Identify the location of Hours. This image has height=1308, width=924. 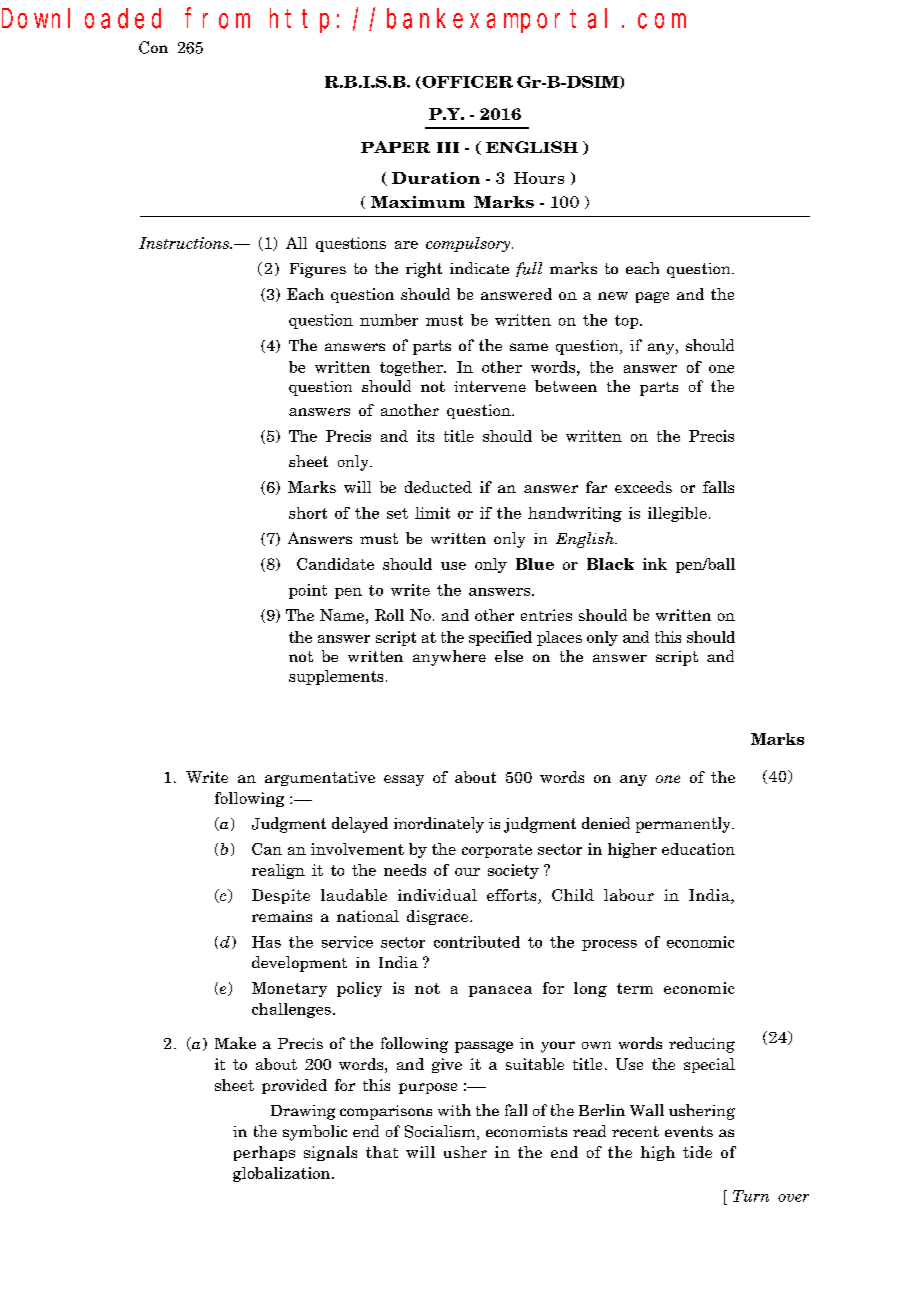
(539, 178).
